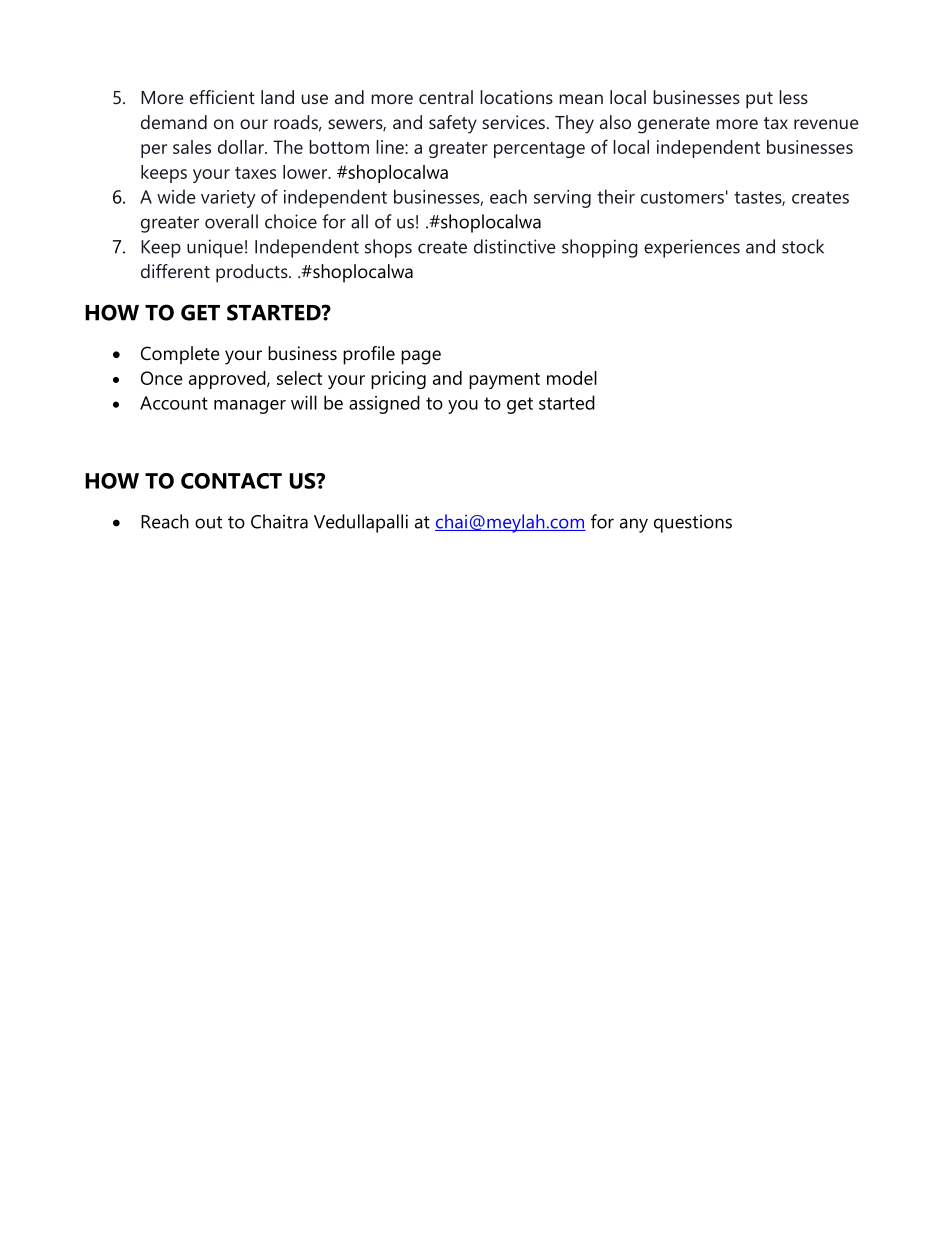 The image size is (952, 1233). What do you see at coordinates (253, 273) in the image?
I see `products` at bounding box center [253, 273].
